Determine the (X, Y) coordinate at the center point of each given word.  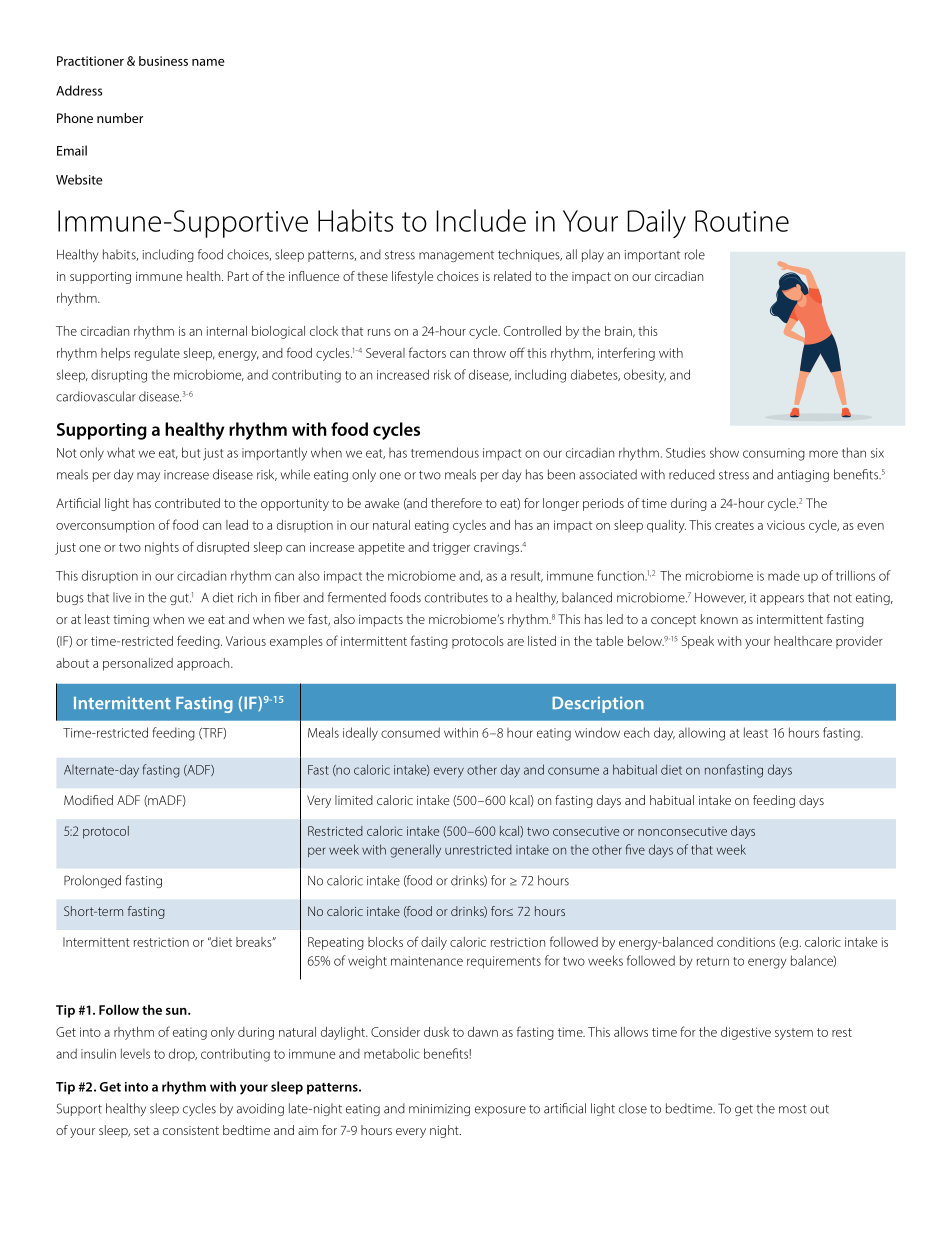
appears (782, 600)
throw (489, 353)
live (122, 597)
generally (415, 851)
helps (115, 354)
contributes (456, 597)
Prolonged (92, 881)
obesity (645, 376)
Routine (742, 221)
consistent (191, 1130)
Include (481, 220)
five (635, 849)
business (163, 61)
